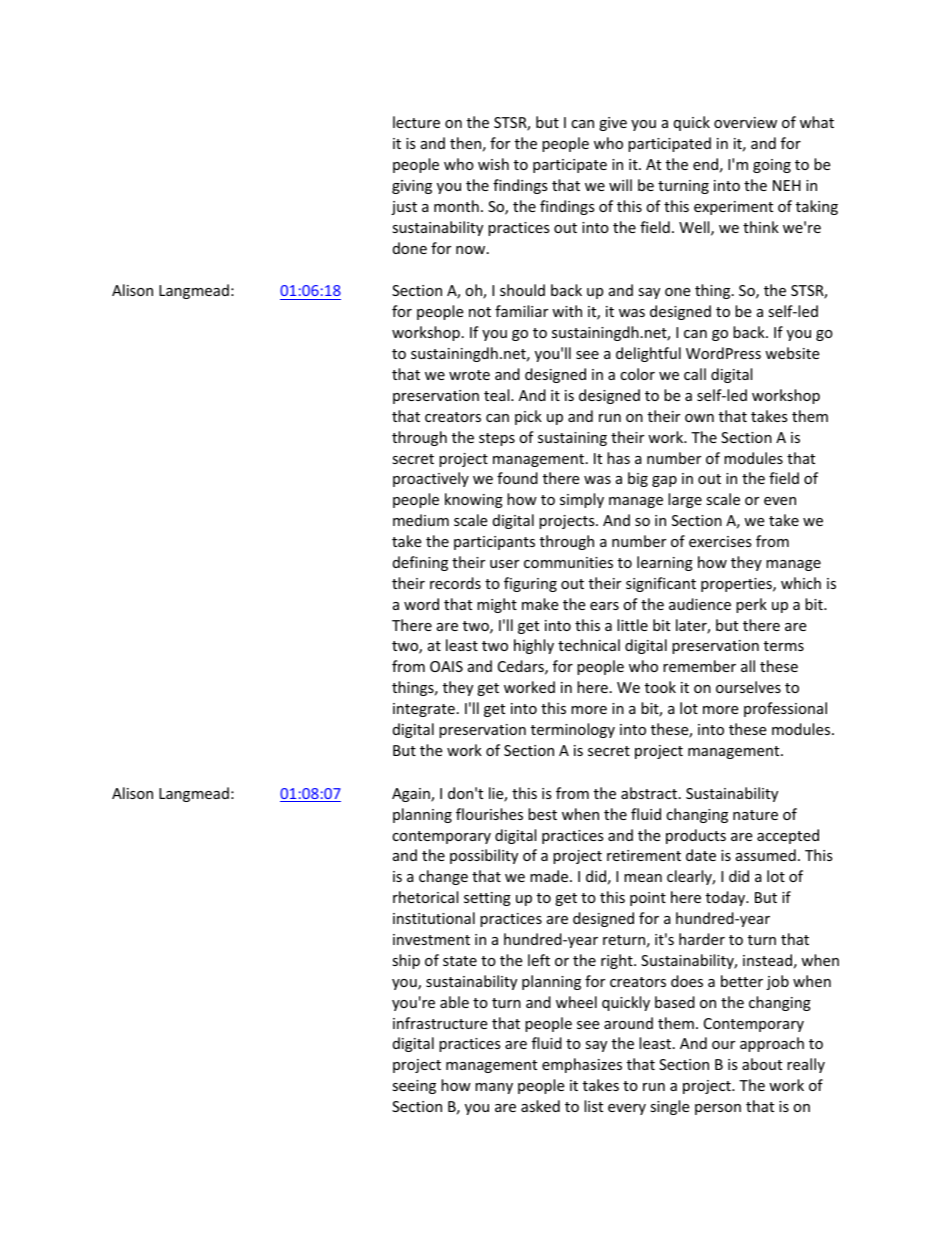 This page has height=1233, width=952. What do you see at coordinates (455, 583) in the page?
I see `records` at bounding box center [455, 583].
